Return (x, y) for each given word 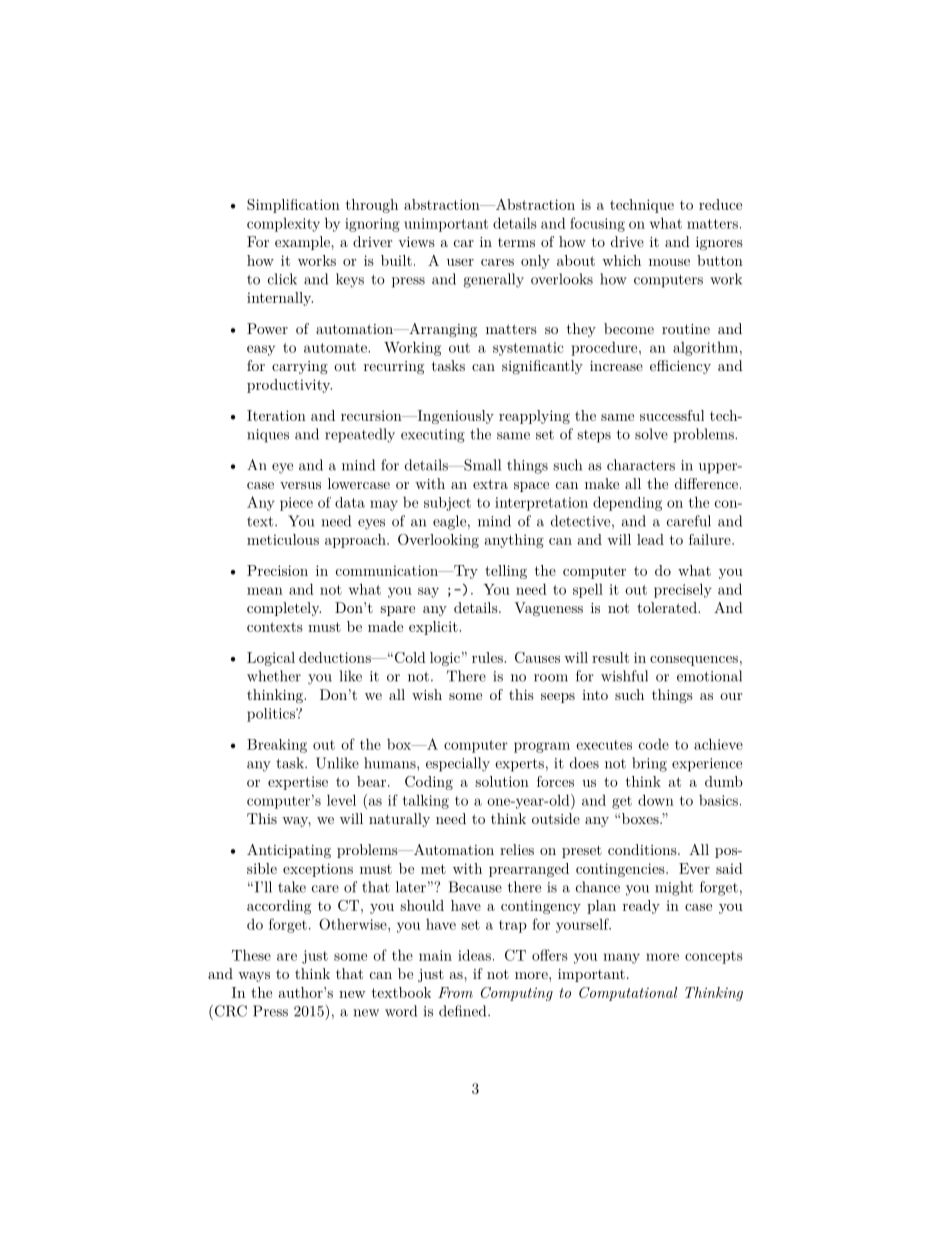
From (455, 992)
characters (641, 465)
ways (254, 977)
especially (458, 764)
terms (516, 242)
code (654, 744)
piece (296, 504)
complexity (283, 225)
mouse (669, 262)
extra (490, 484)
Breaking (277, 746)
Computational (628, 994)
